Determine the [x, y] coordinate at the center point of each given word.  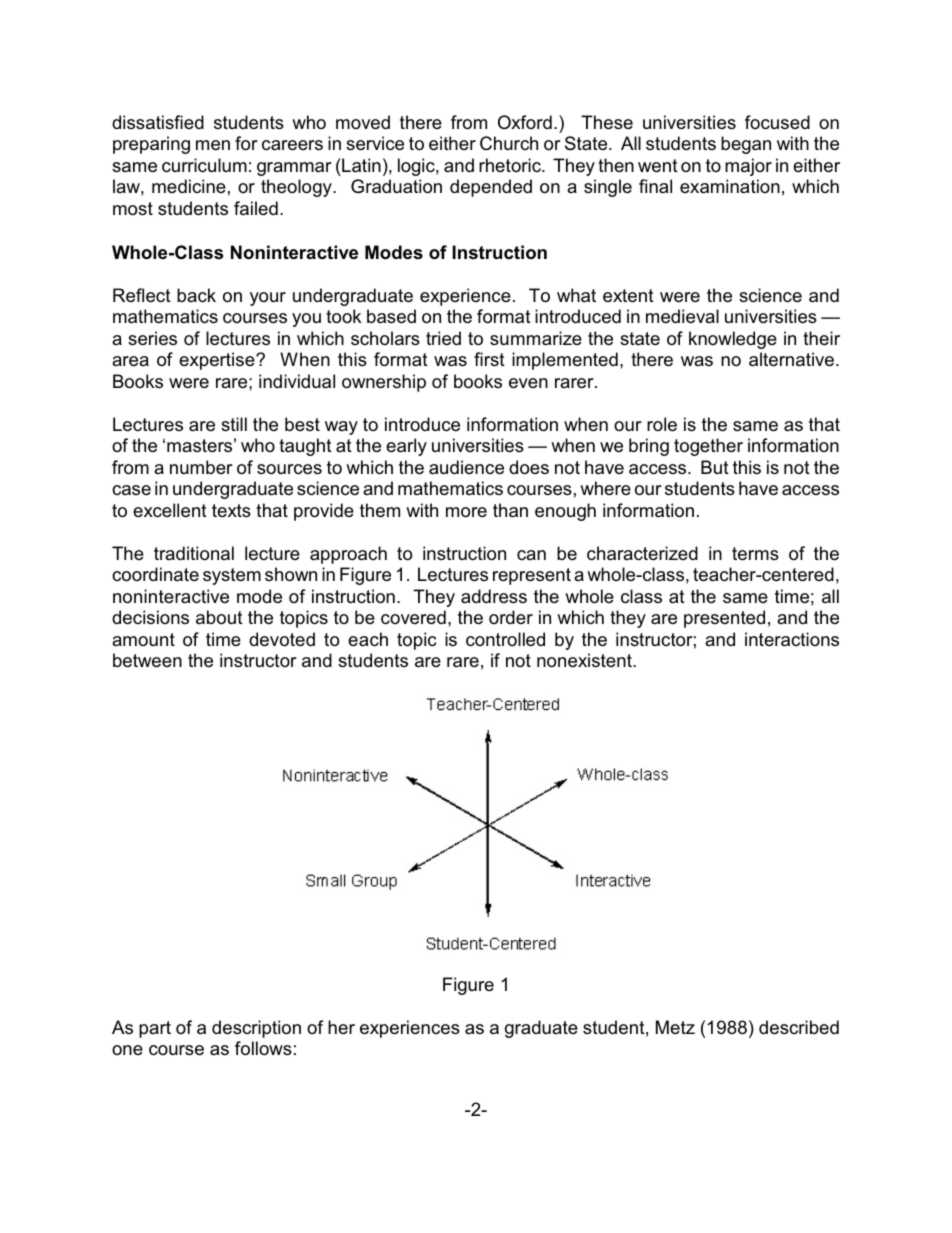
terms [755, 554]
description [256, 1029]
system [232, 576]
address [494, 596]
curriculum [204, 165]
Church [509, 143]
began [746, 145]
